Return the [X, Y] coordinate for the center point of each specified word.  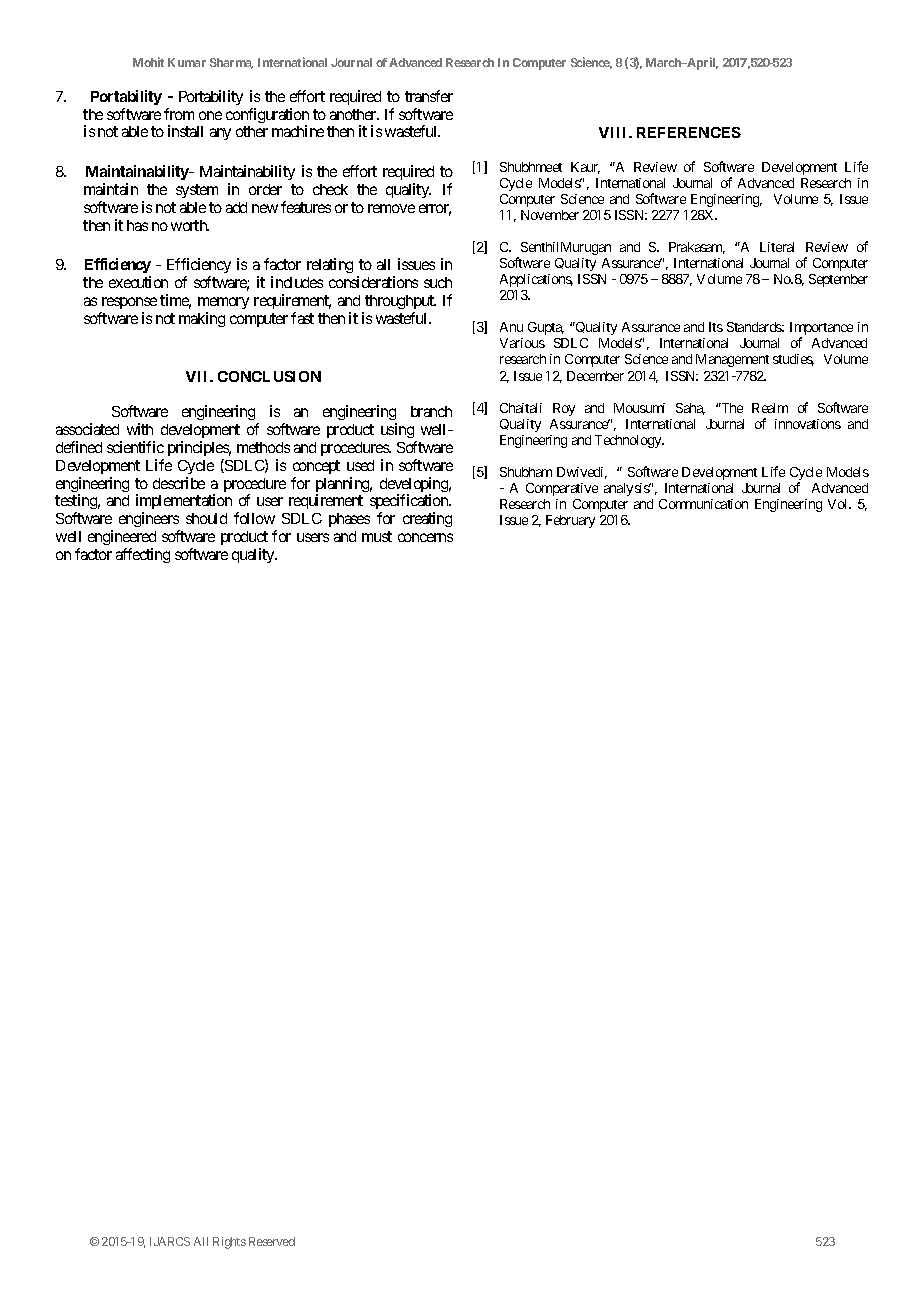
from [179, 114]
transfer [429, 96]
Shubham [526, 472]
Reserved [272, 1241]
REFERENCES [689, 132]
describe [179, 483]
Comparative [562, 489]
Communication [703, 504]
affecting [143, 555]
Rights [229, 1243]
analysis [627, 489]
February [570, 521]
